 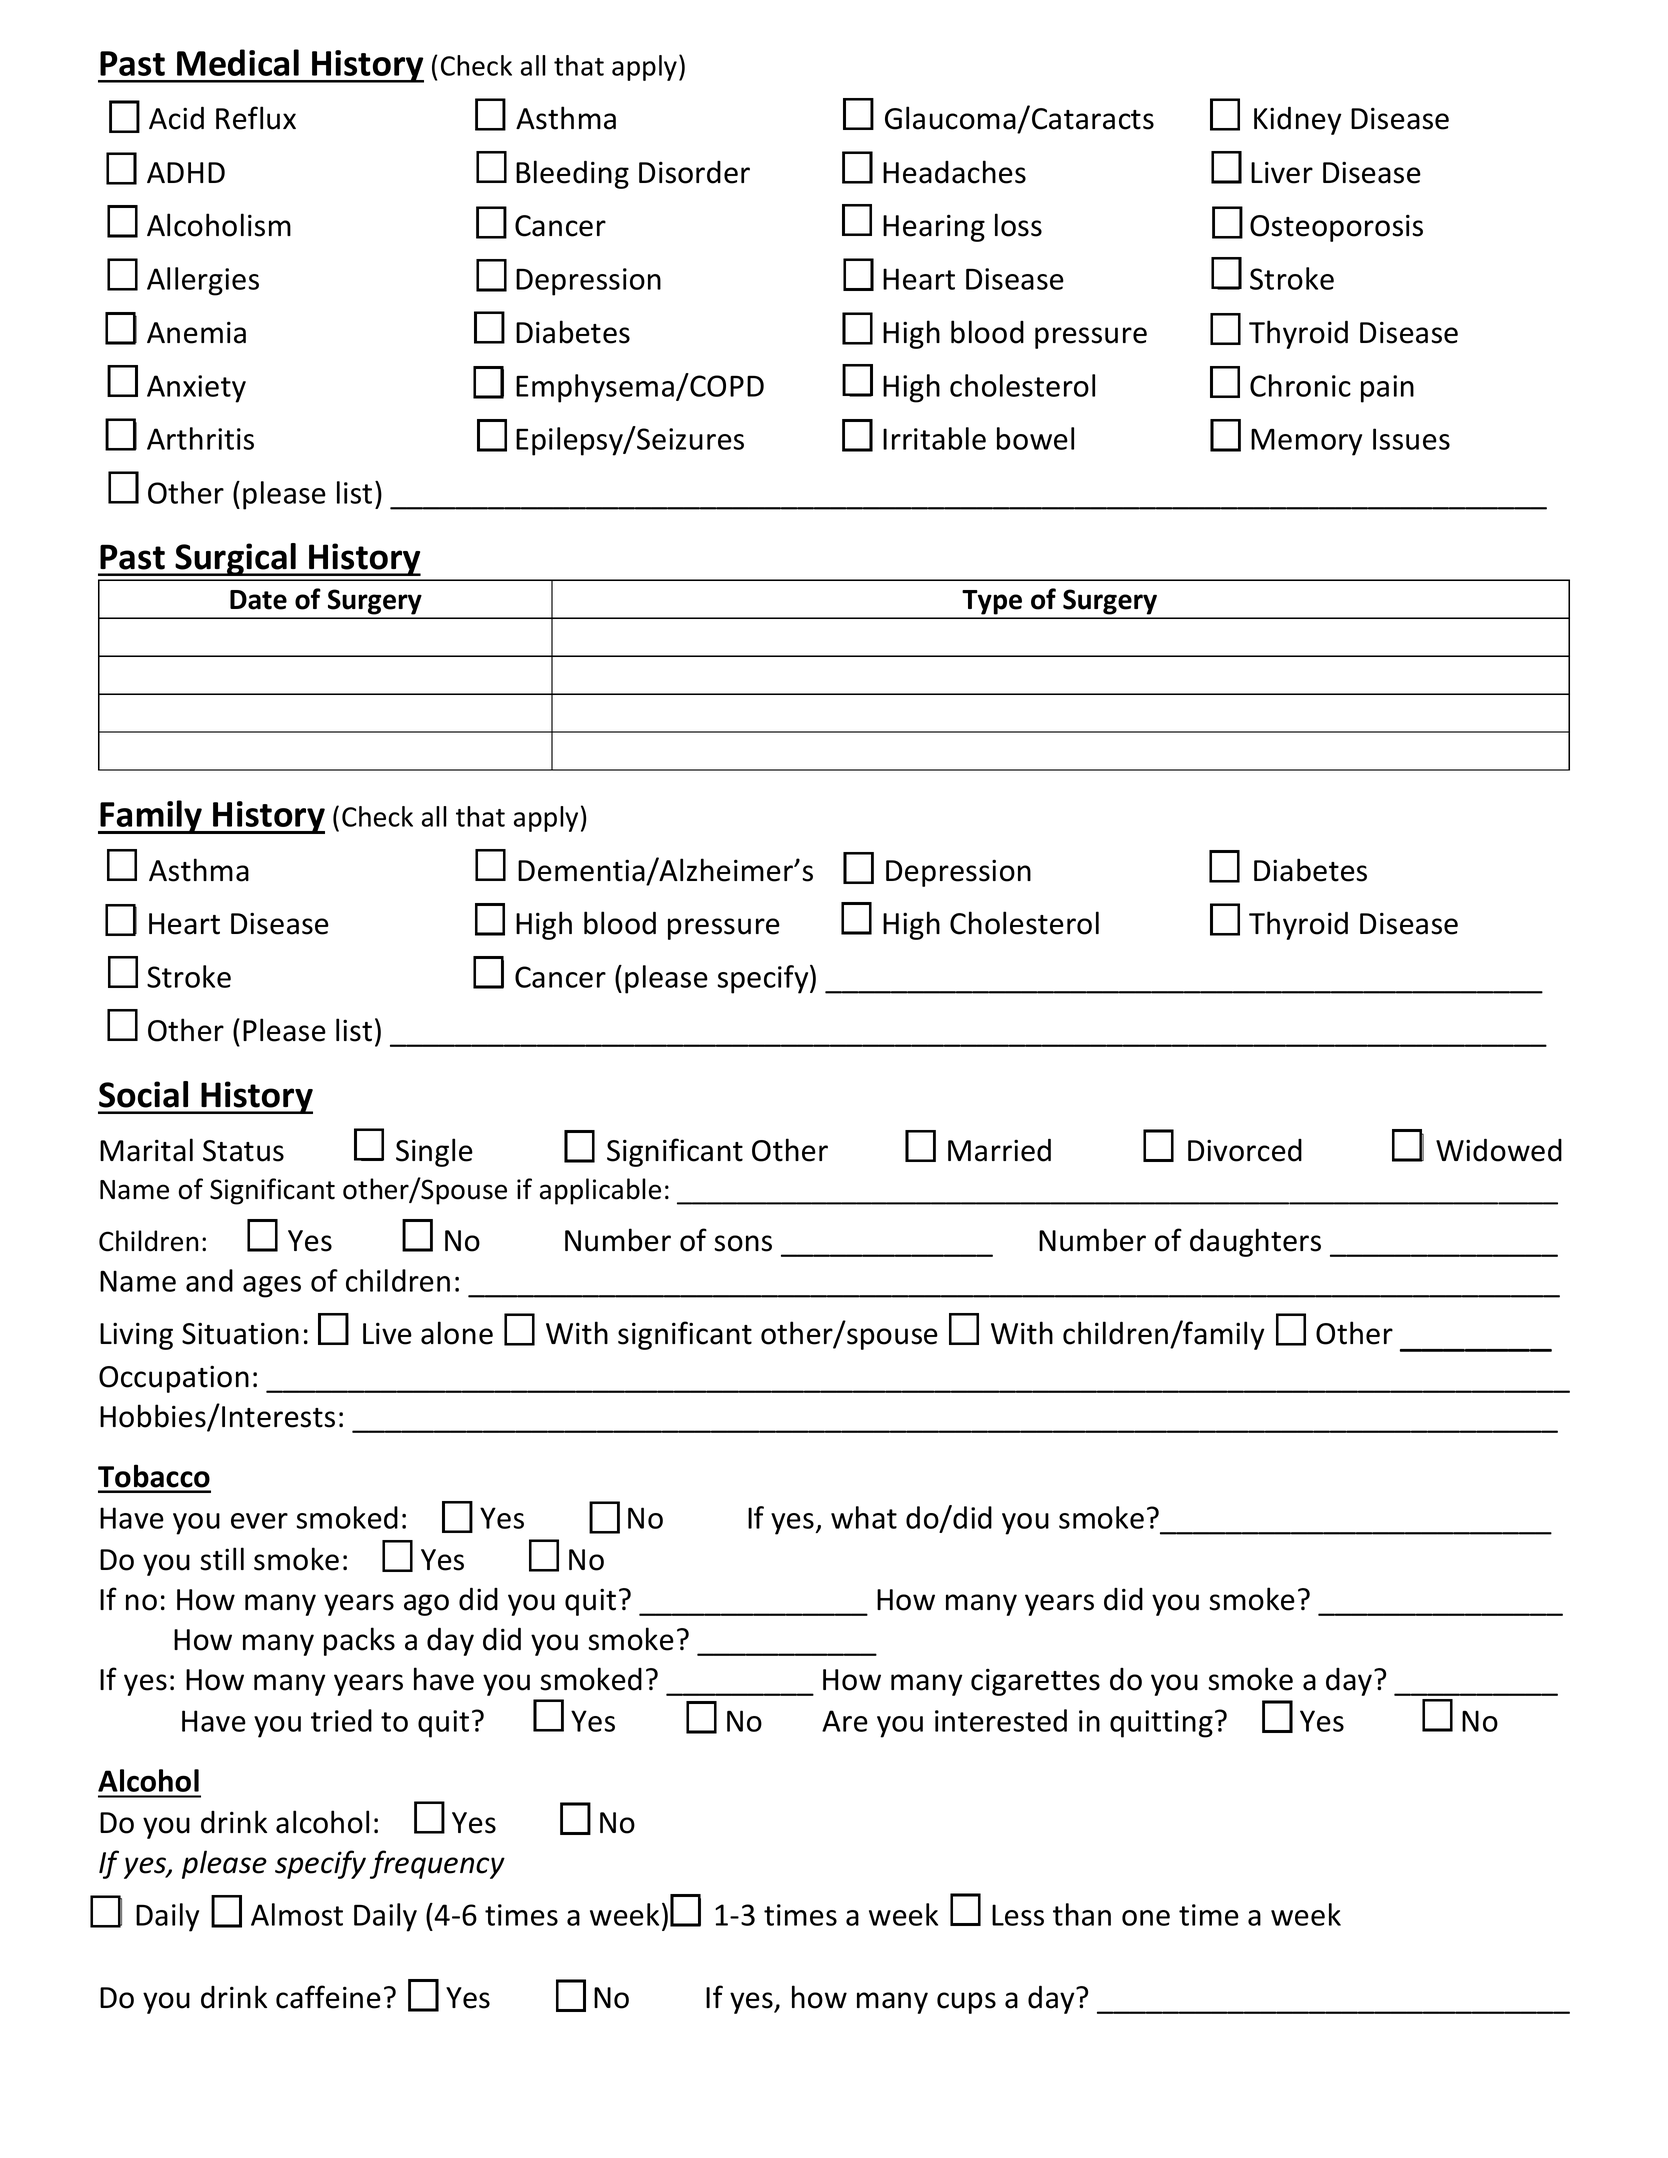 I want to click on Disorder, so click(x=694, y=172).
